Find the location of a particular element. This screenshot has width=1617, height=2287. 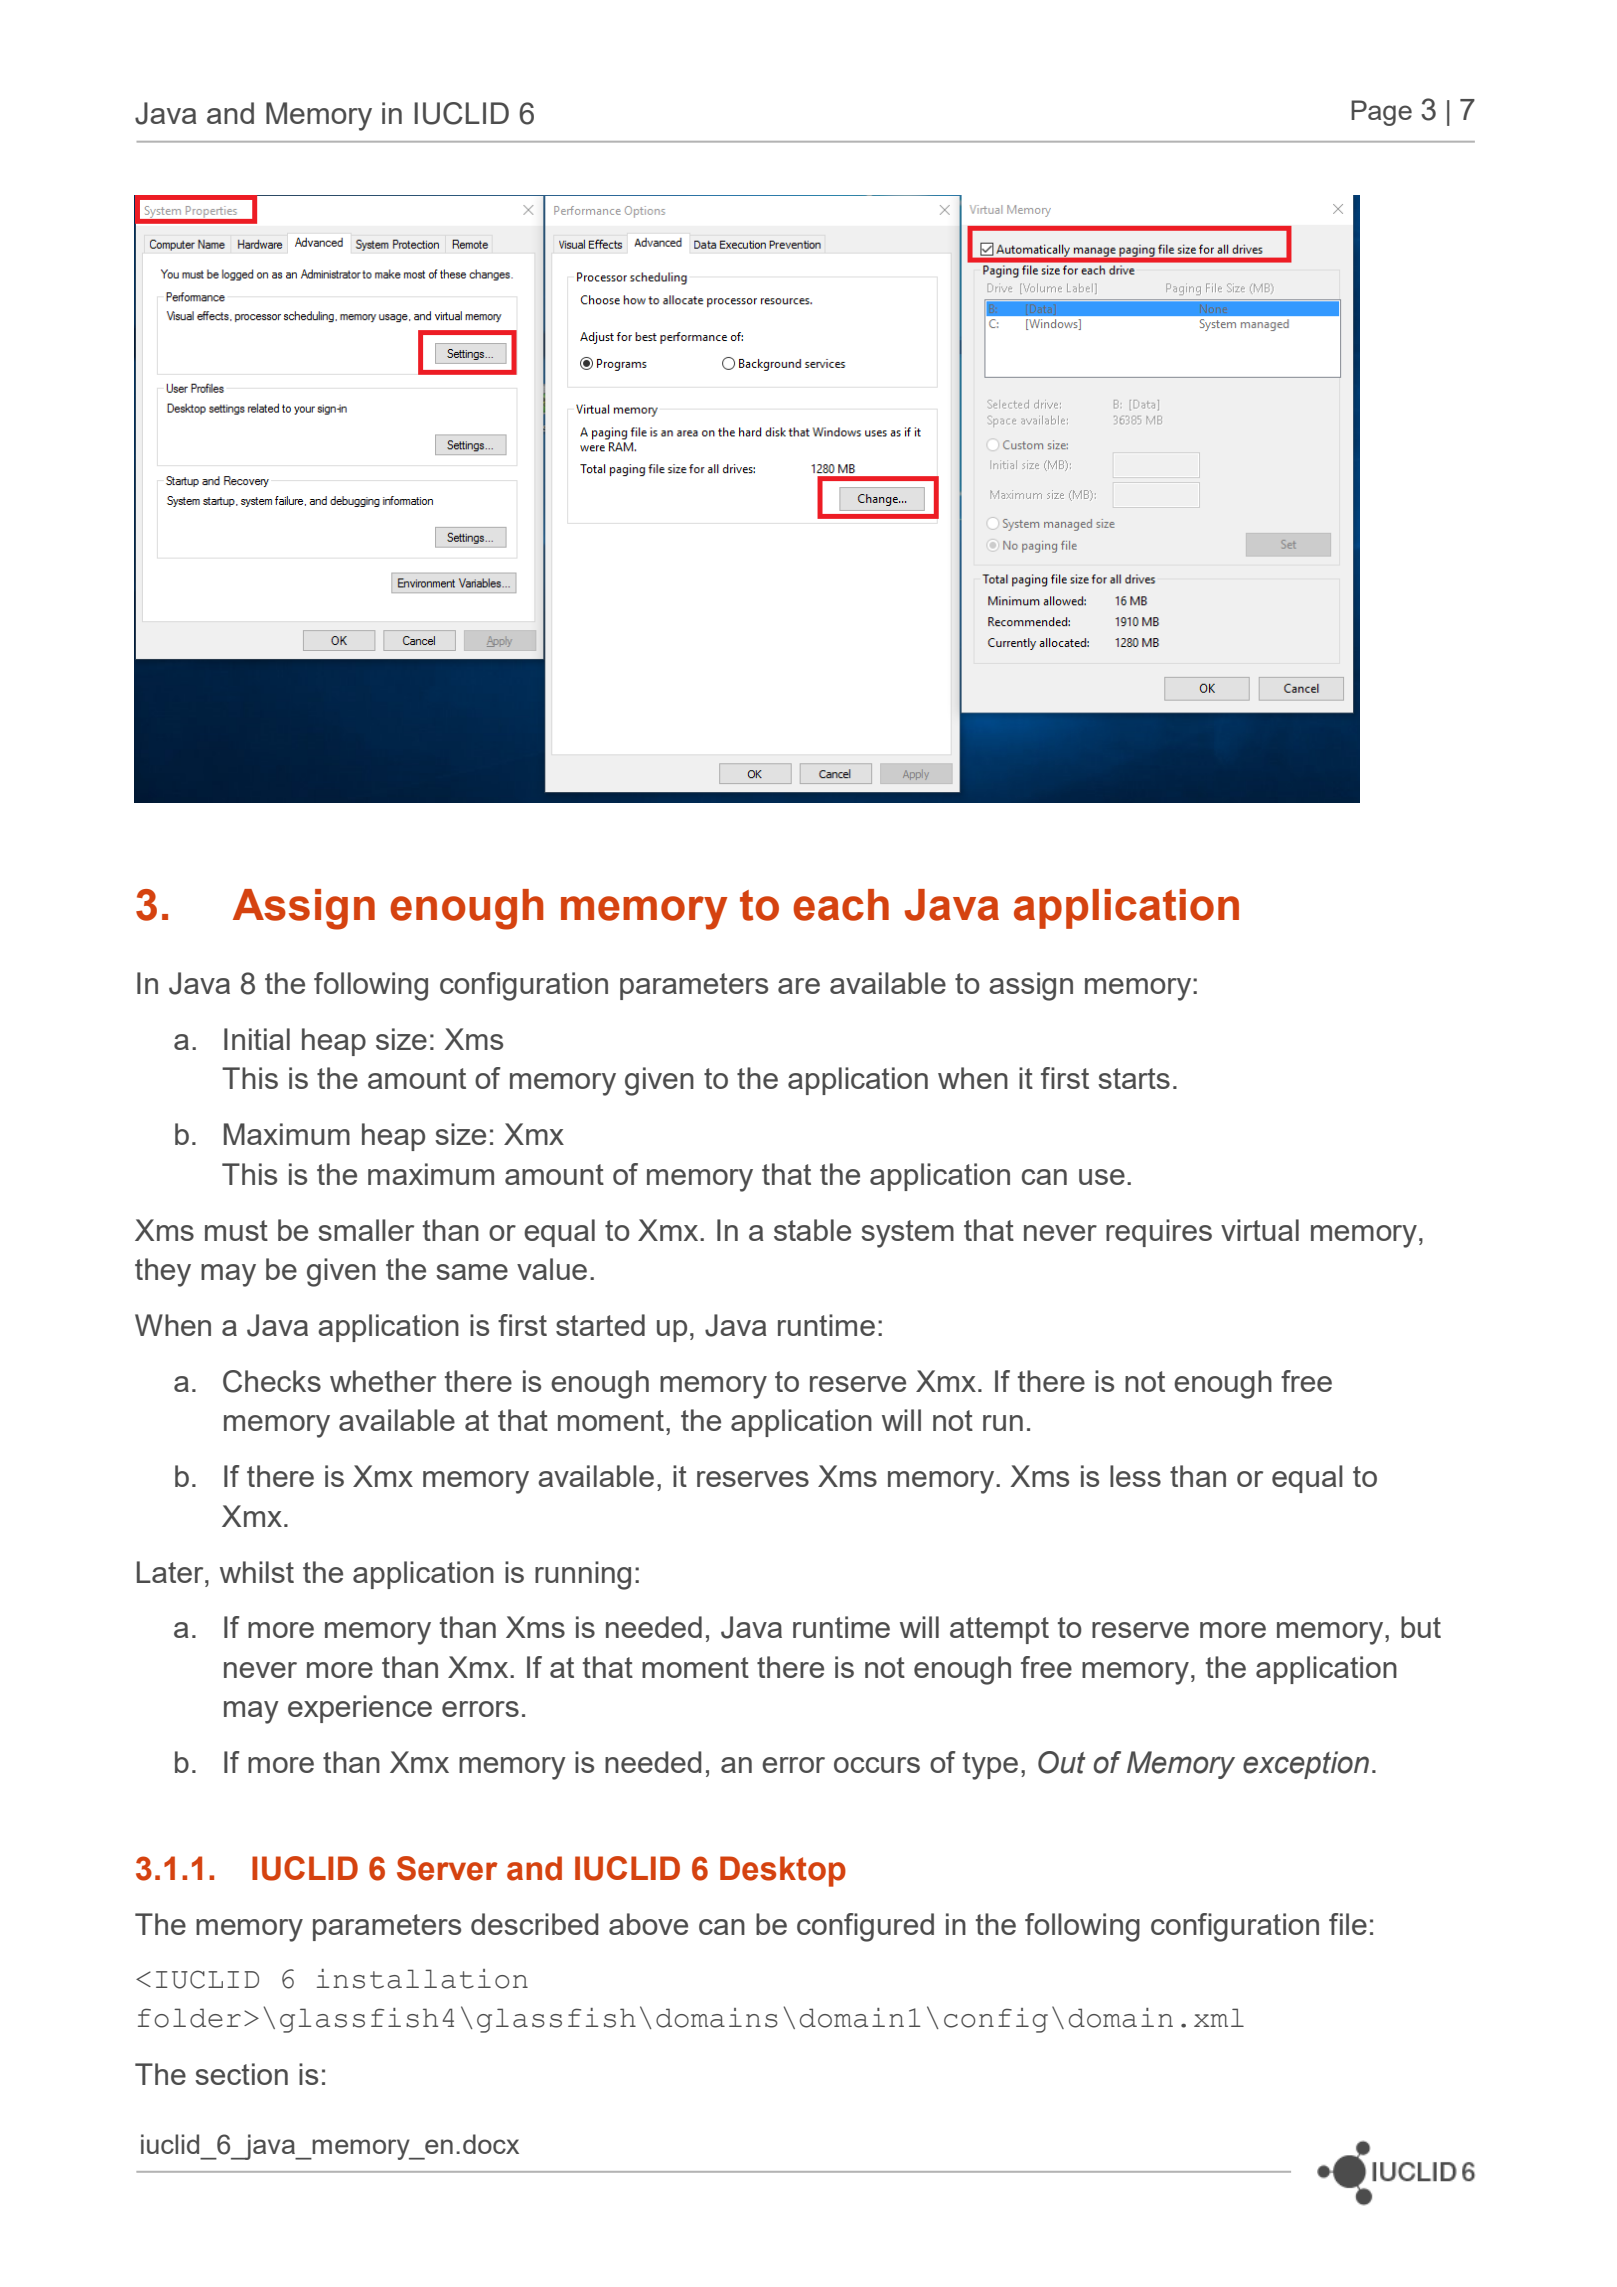

section is located at coordinates (241, 2074).
